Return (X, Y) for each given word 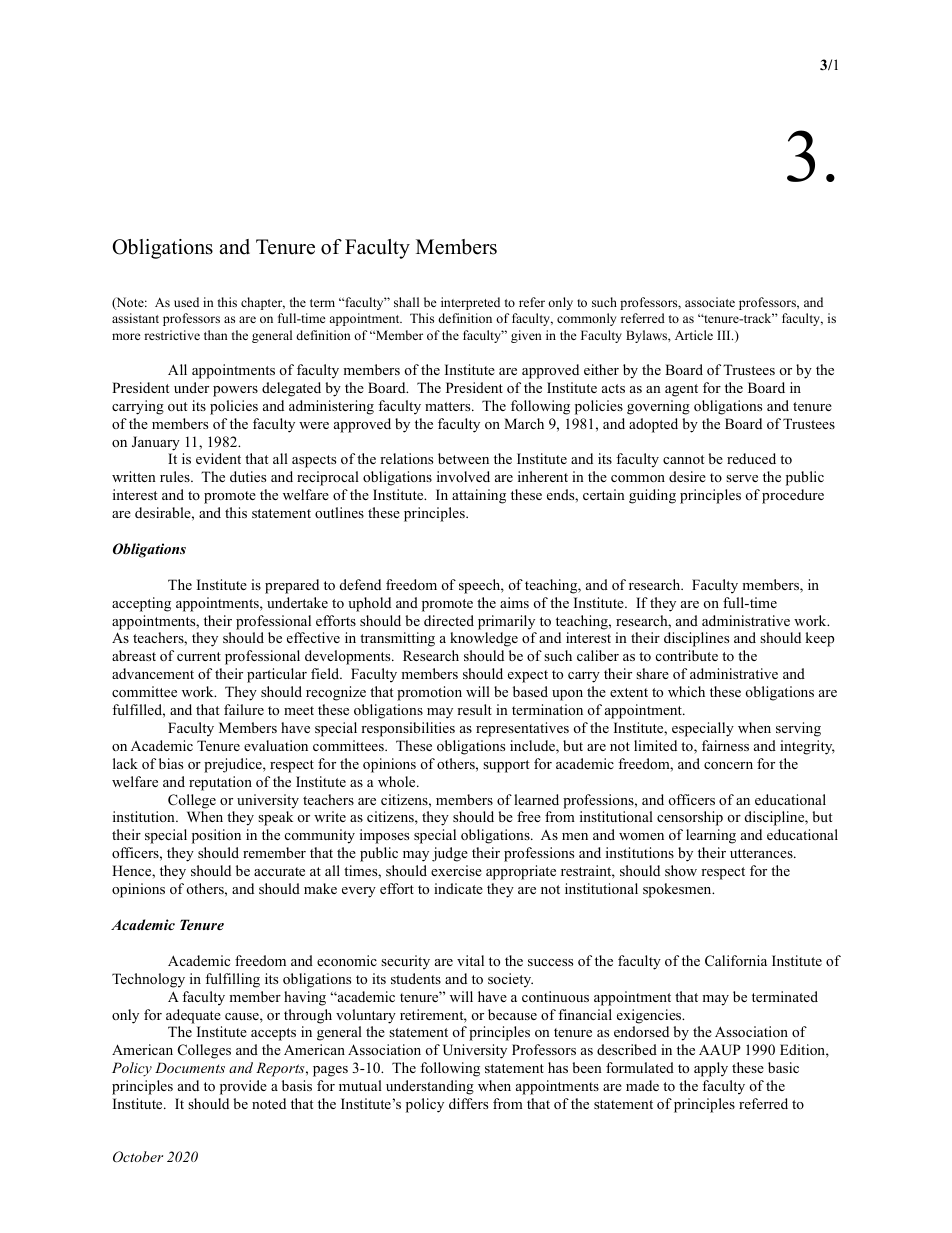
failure (244, 709)
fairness (725, 745)
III (725, 335)
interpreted (470, 303)
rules (176, 476)
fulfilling (232, 980)
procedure (793, 496)
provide (243, 1087)
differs (468, 1103)
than (216, 335)
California (736, 960)
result (474, 709)
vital (470, 960)
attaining (479, 496)
